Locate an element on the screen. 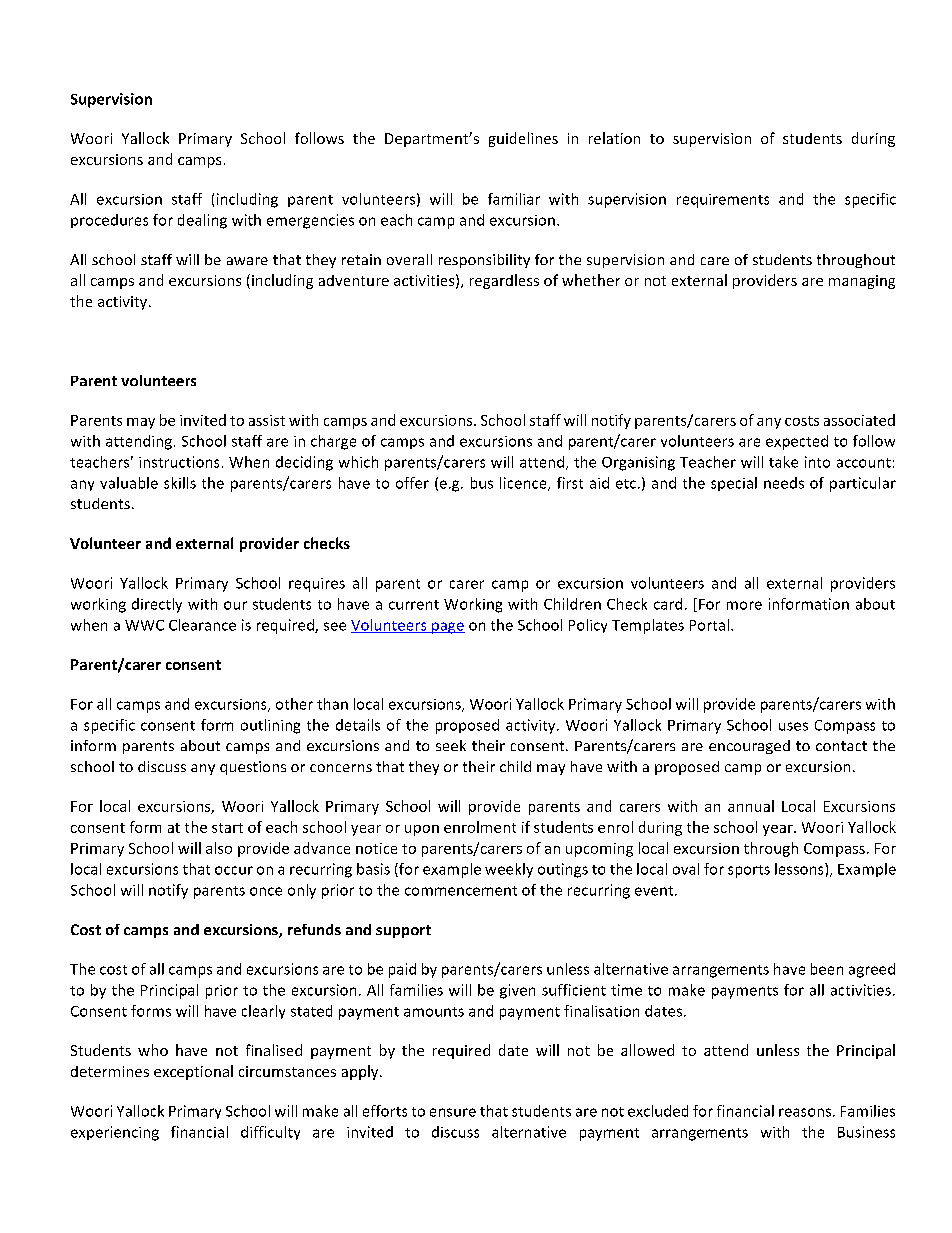 Image resolution: width=952 pixels, height=1233 pixels. exceptional is located at coordinates (193, 1072).
